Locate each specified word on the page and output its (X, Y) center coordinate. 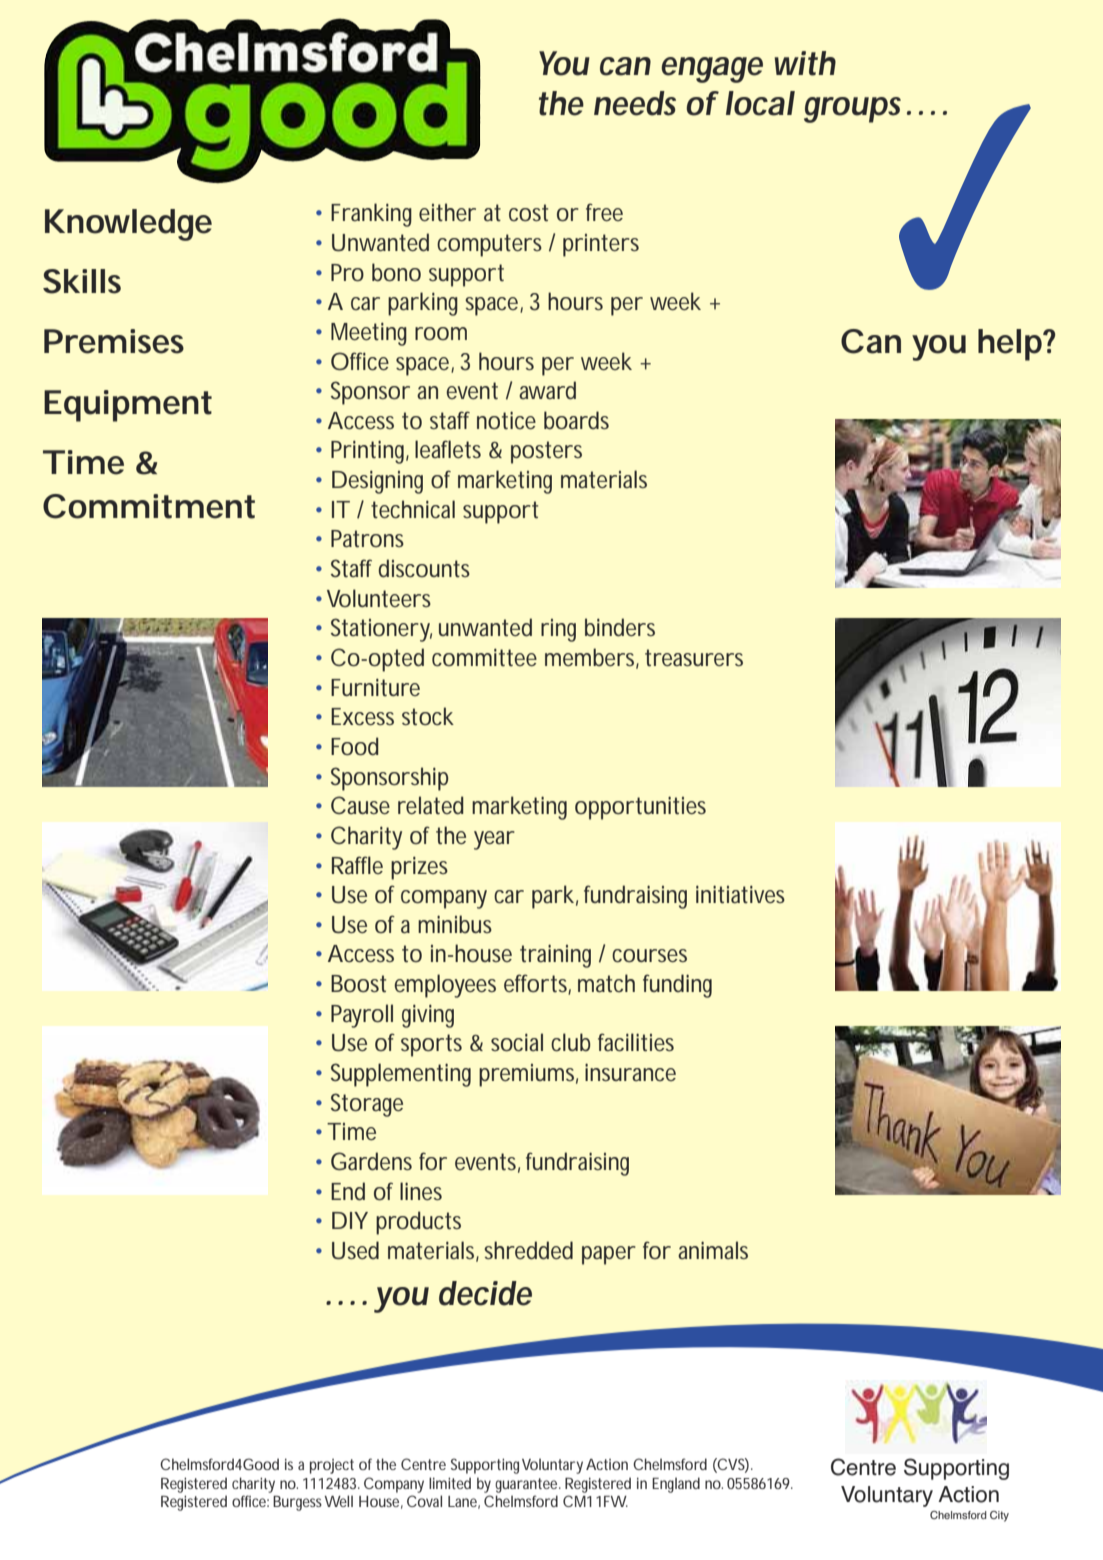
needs (635, 103)
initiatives (740, 894)
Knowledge (128, 225)
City (999, 1516)
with (805, 63)
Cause (360, 805)
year (494, 840)
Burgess (297, 1503)
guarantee (528, 1485)
